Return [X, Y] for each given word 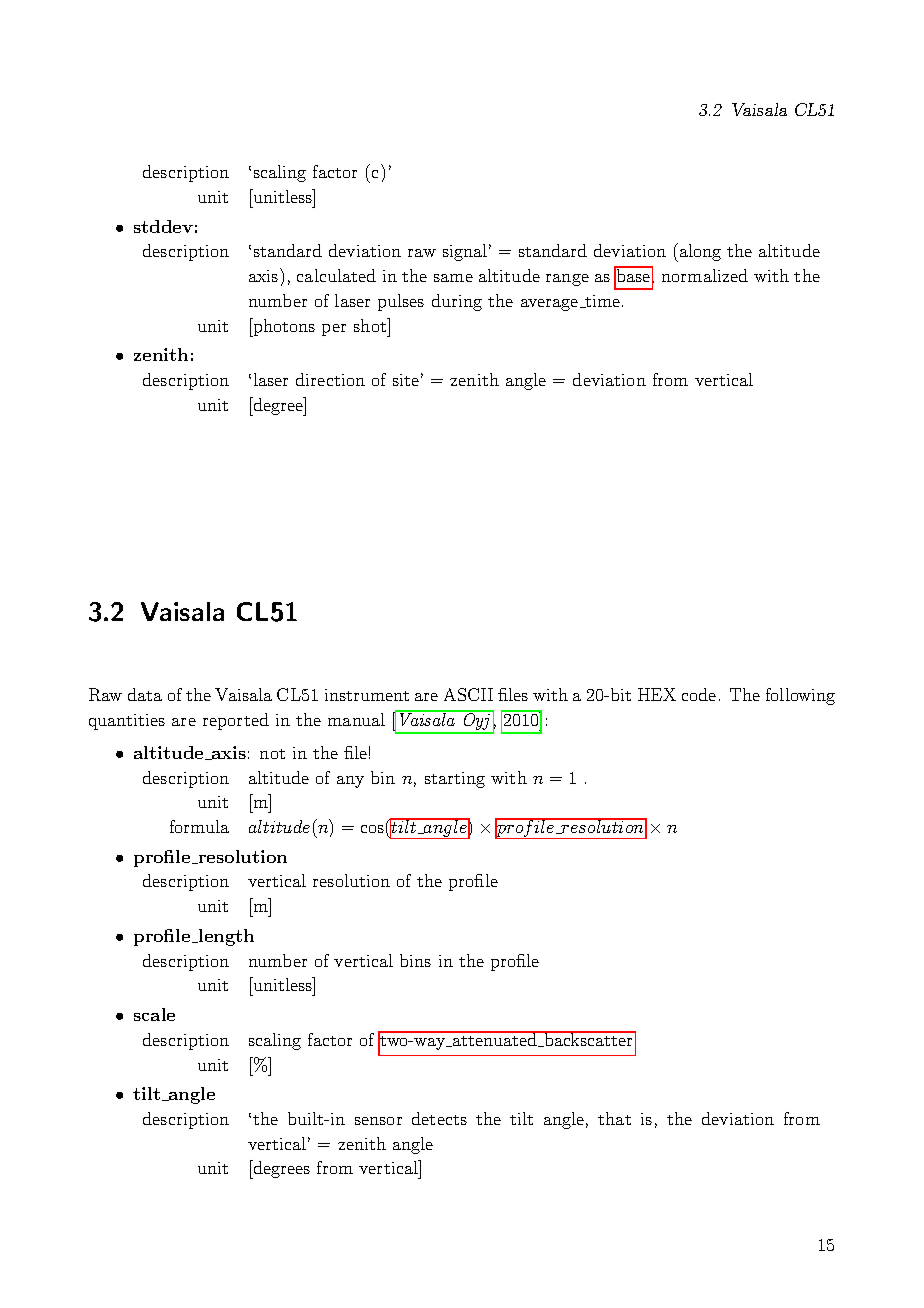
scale [154, 1014]
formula [199, 826]
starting [455, 780]
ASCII [468, 694]
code [699, 694]
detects [439, 1118]
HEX [657, 694]
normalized [705, 275]
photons [283, 327]
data [145, 694]
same [453, 278]
